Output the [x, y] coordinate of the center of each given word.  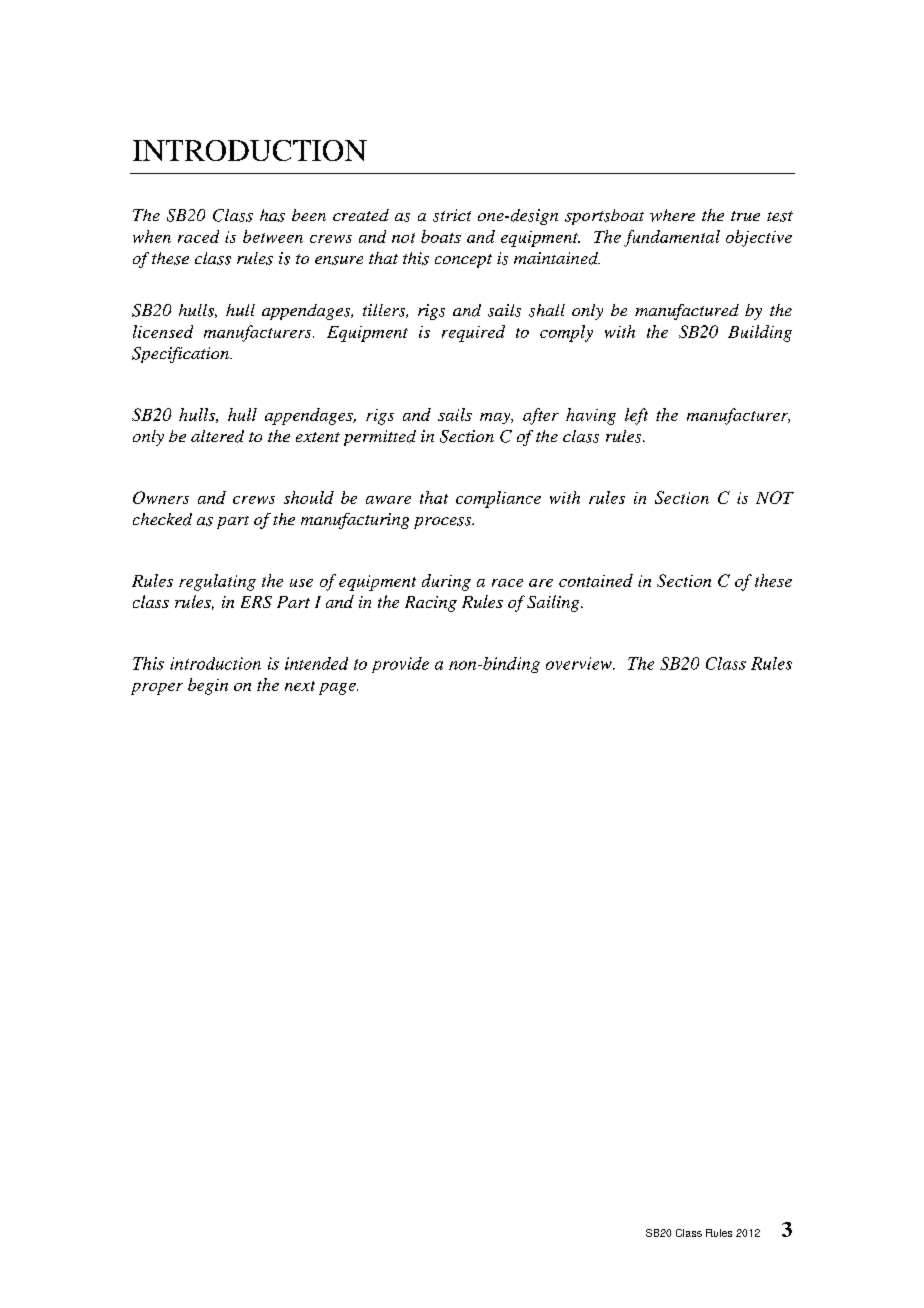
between [273, 236]
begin [208, 686]
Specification [181, 355]
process [444, 523]
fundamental [672, 238]
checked [162, 519]
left [636, 416]
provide [400, 665]
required [473, 333]
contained [596, 580]
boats [441, 236]
